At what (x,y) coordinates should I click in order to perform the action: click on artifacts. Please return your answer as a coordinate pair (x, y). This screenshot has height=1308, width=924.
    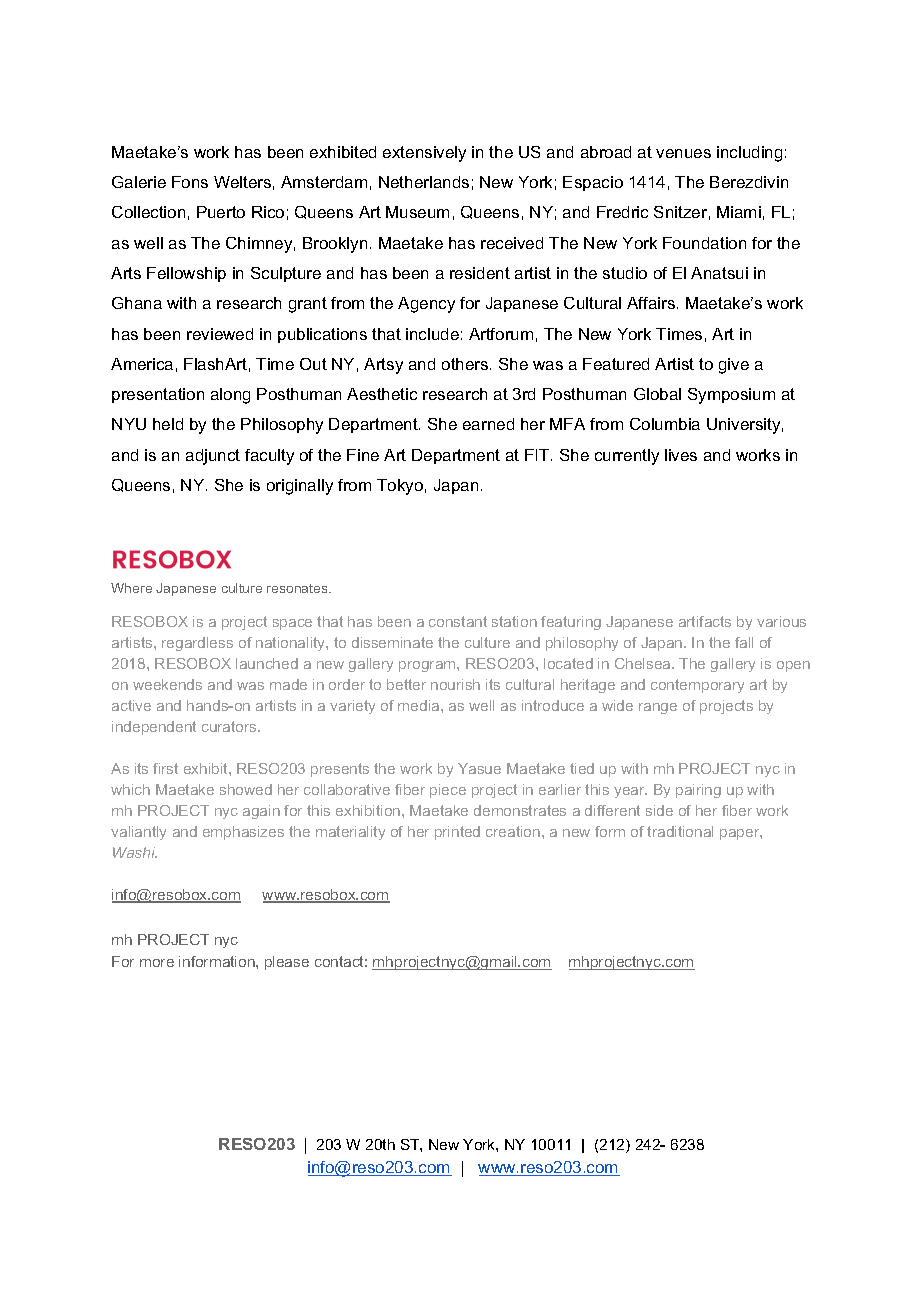
    Looking at the image, I should click on (705, 621).
